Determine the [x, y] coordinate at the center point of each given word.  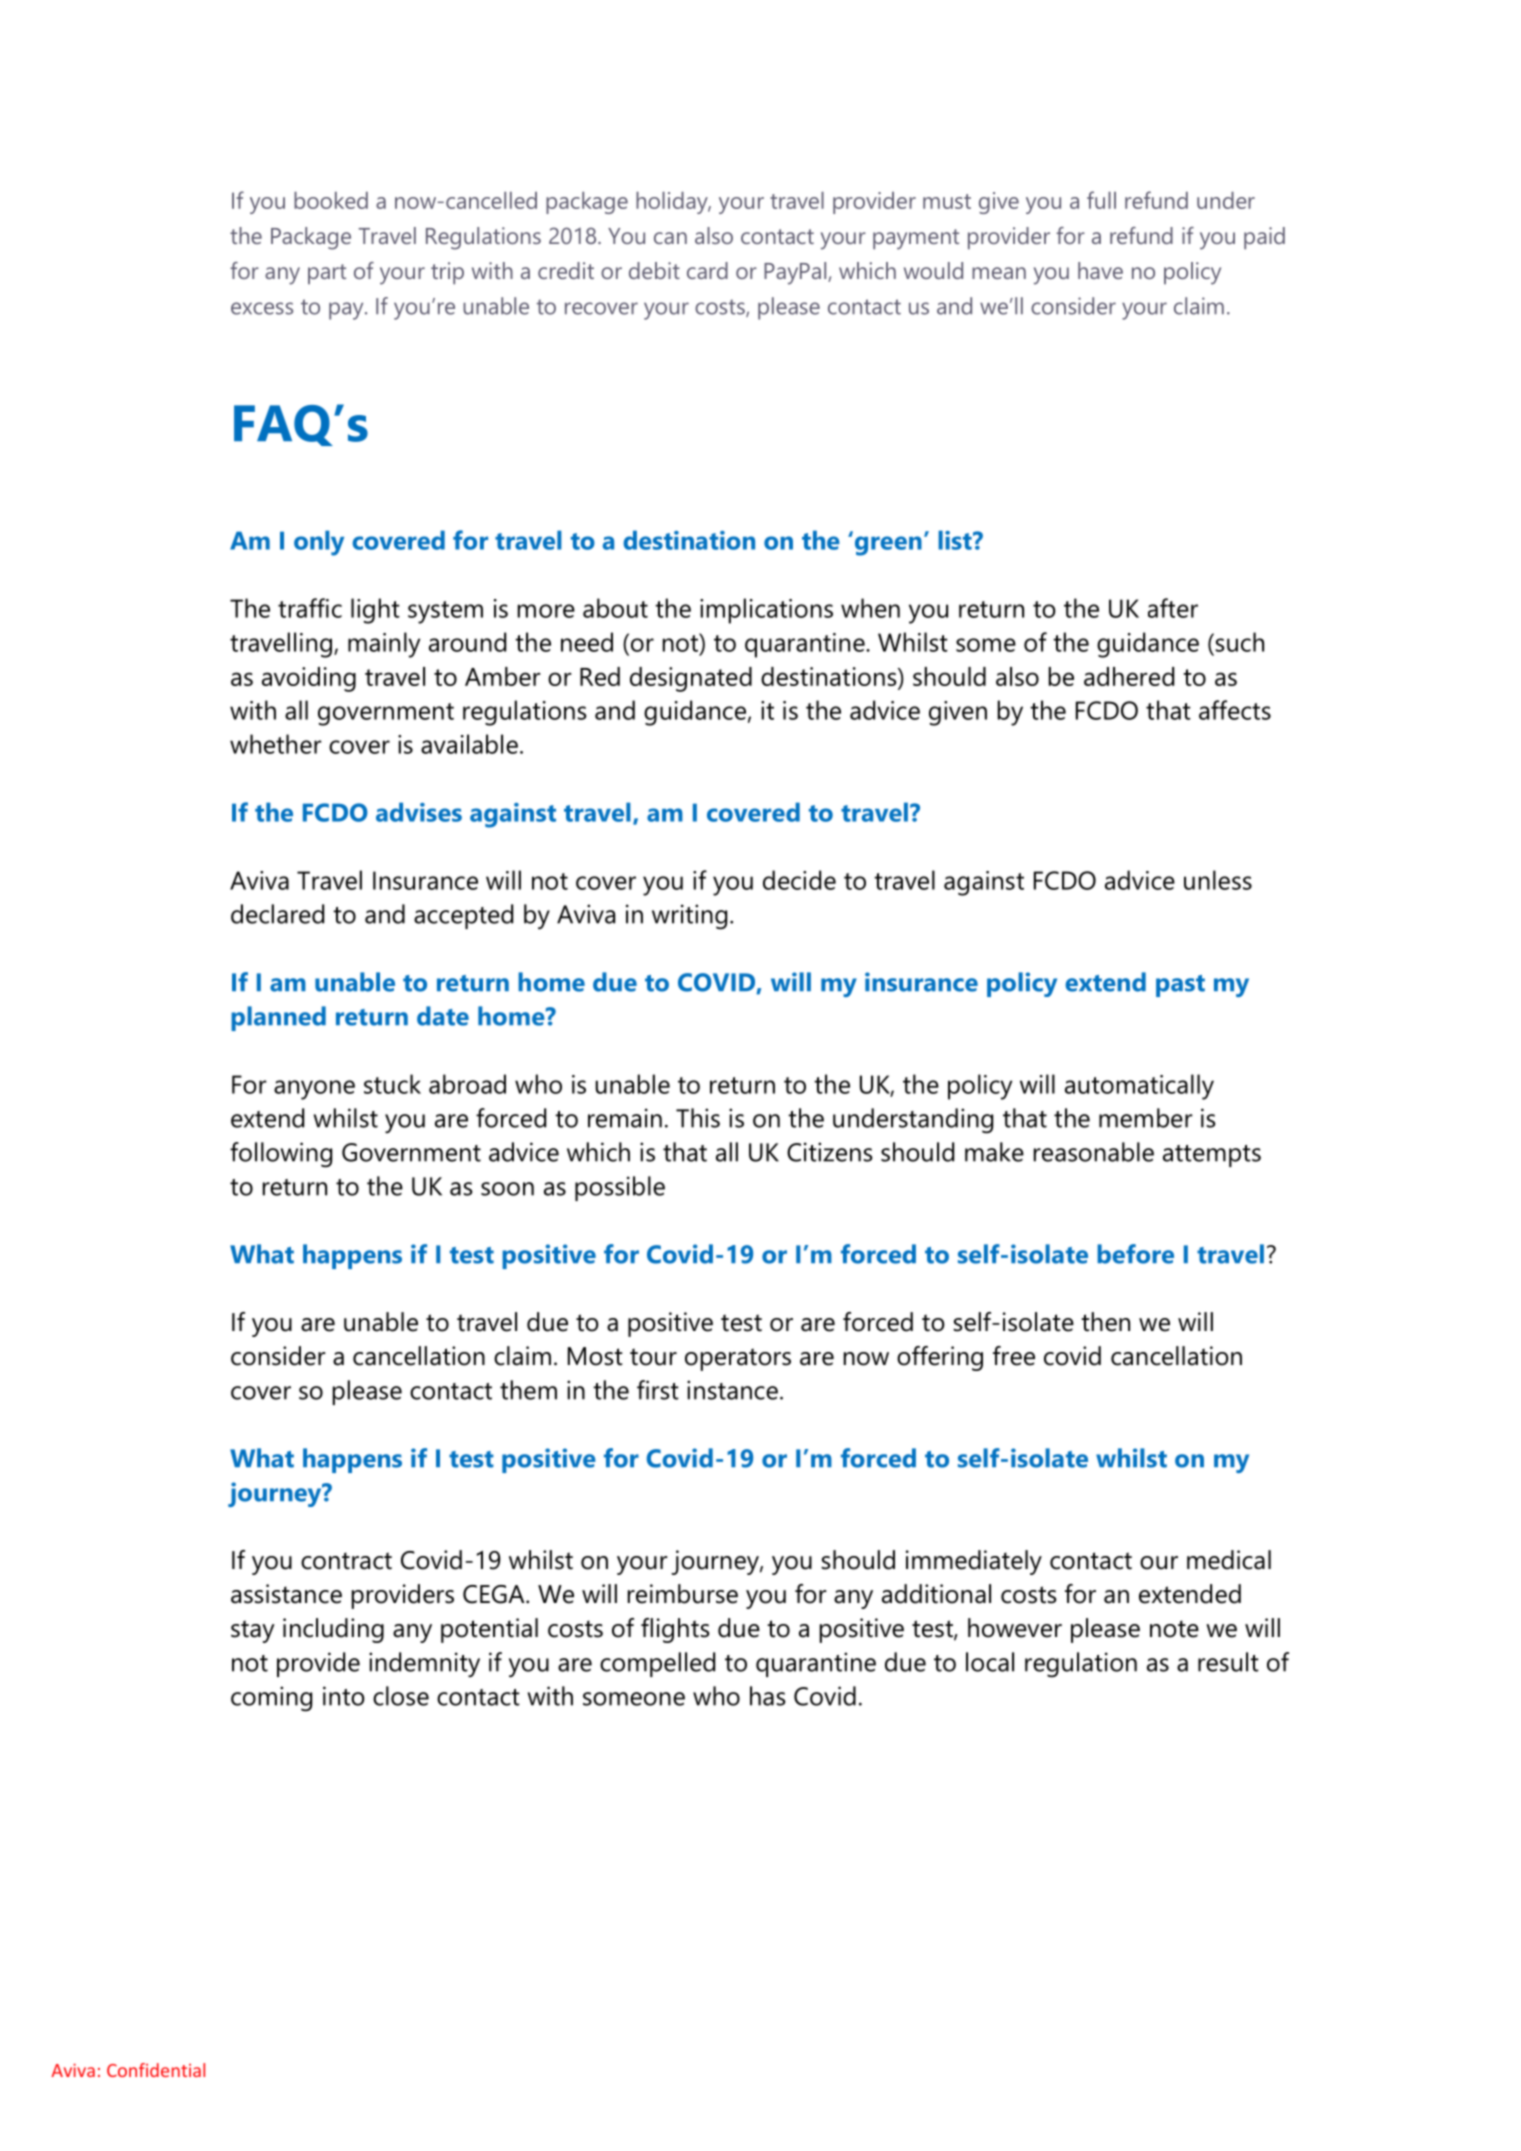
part [327, 274]
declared [277, 914]
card [707, 270]
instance [732, 1390]
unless [1218, 880]
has [768, 1696]
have [1100, 270]
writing [689, 917]
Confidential [156, 2070]
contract [346, 1561]
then [1105, 1322]
